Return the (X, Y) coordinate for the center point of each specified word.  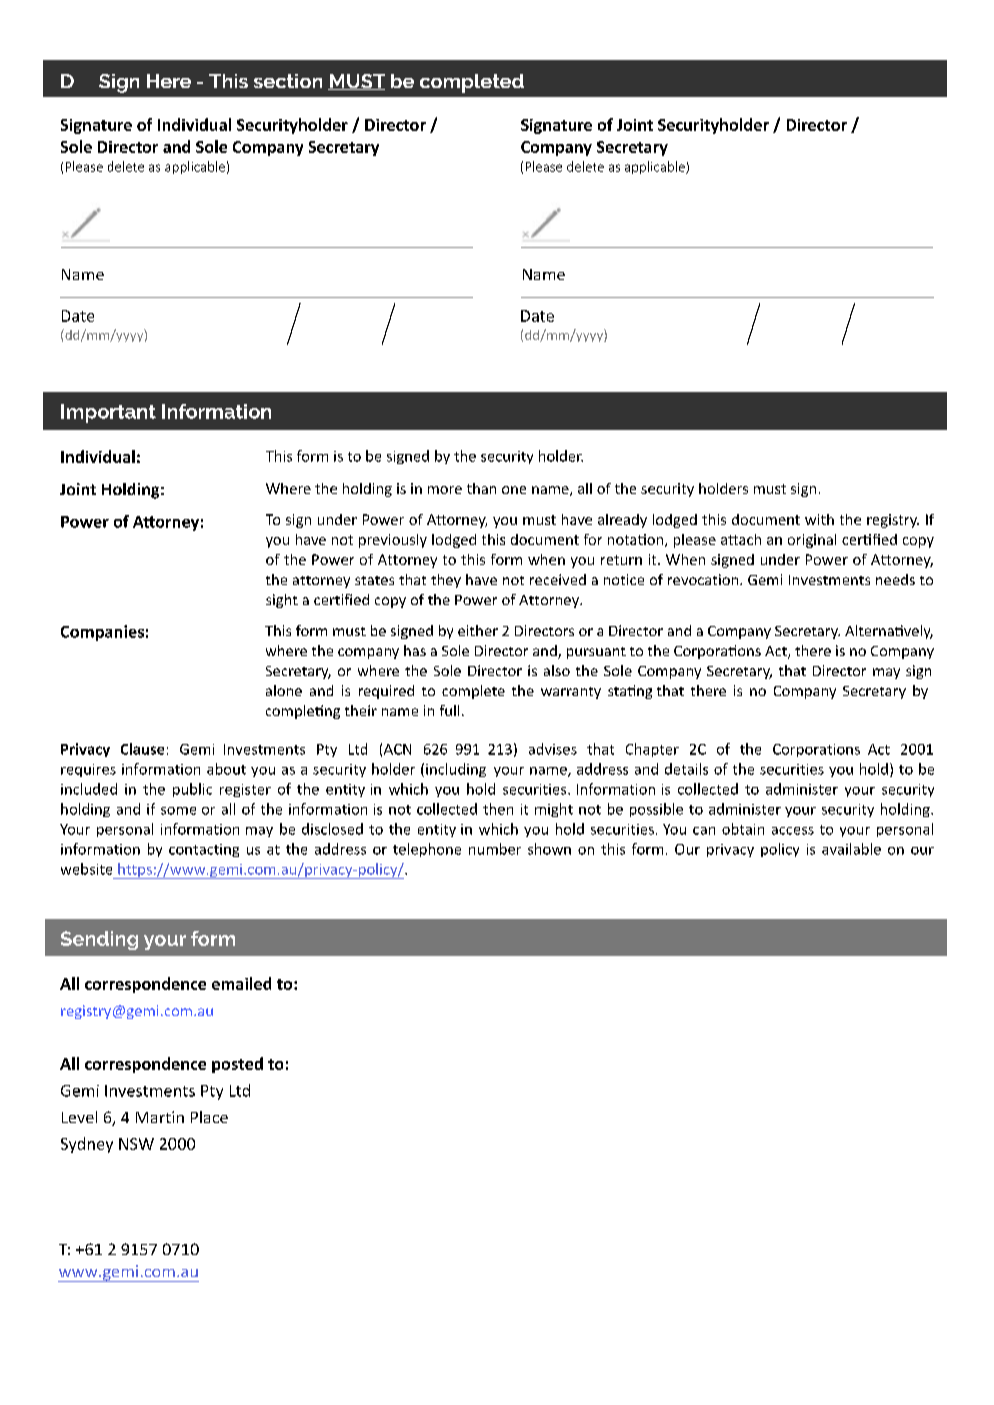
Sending (99, 940)
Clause (142, 749)
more (445, 490)
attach (741, 539)
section (288, 81)
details (686, 769)
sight (282, 601)
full (449, 710)
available (851, 849)
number (495, 849)
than (481, 488)
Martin (160, 1117)
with (819, 519)
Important (108, 413)
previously (393, 541)
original (812, 541)
